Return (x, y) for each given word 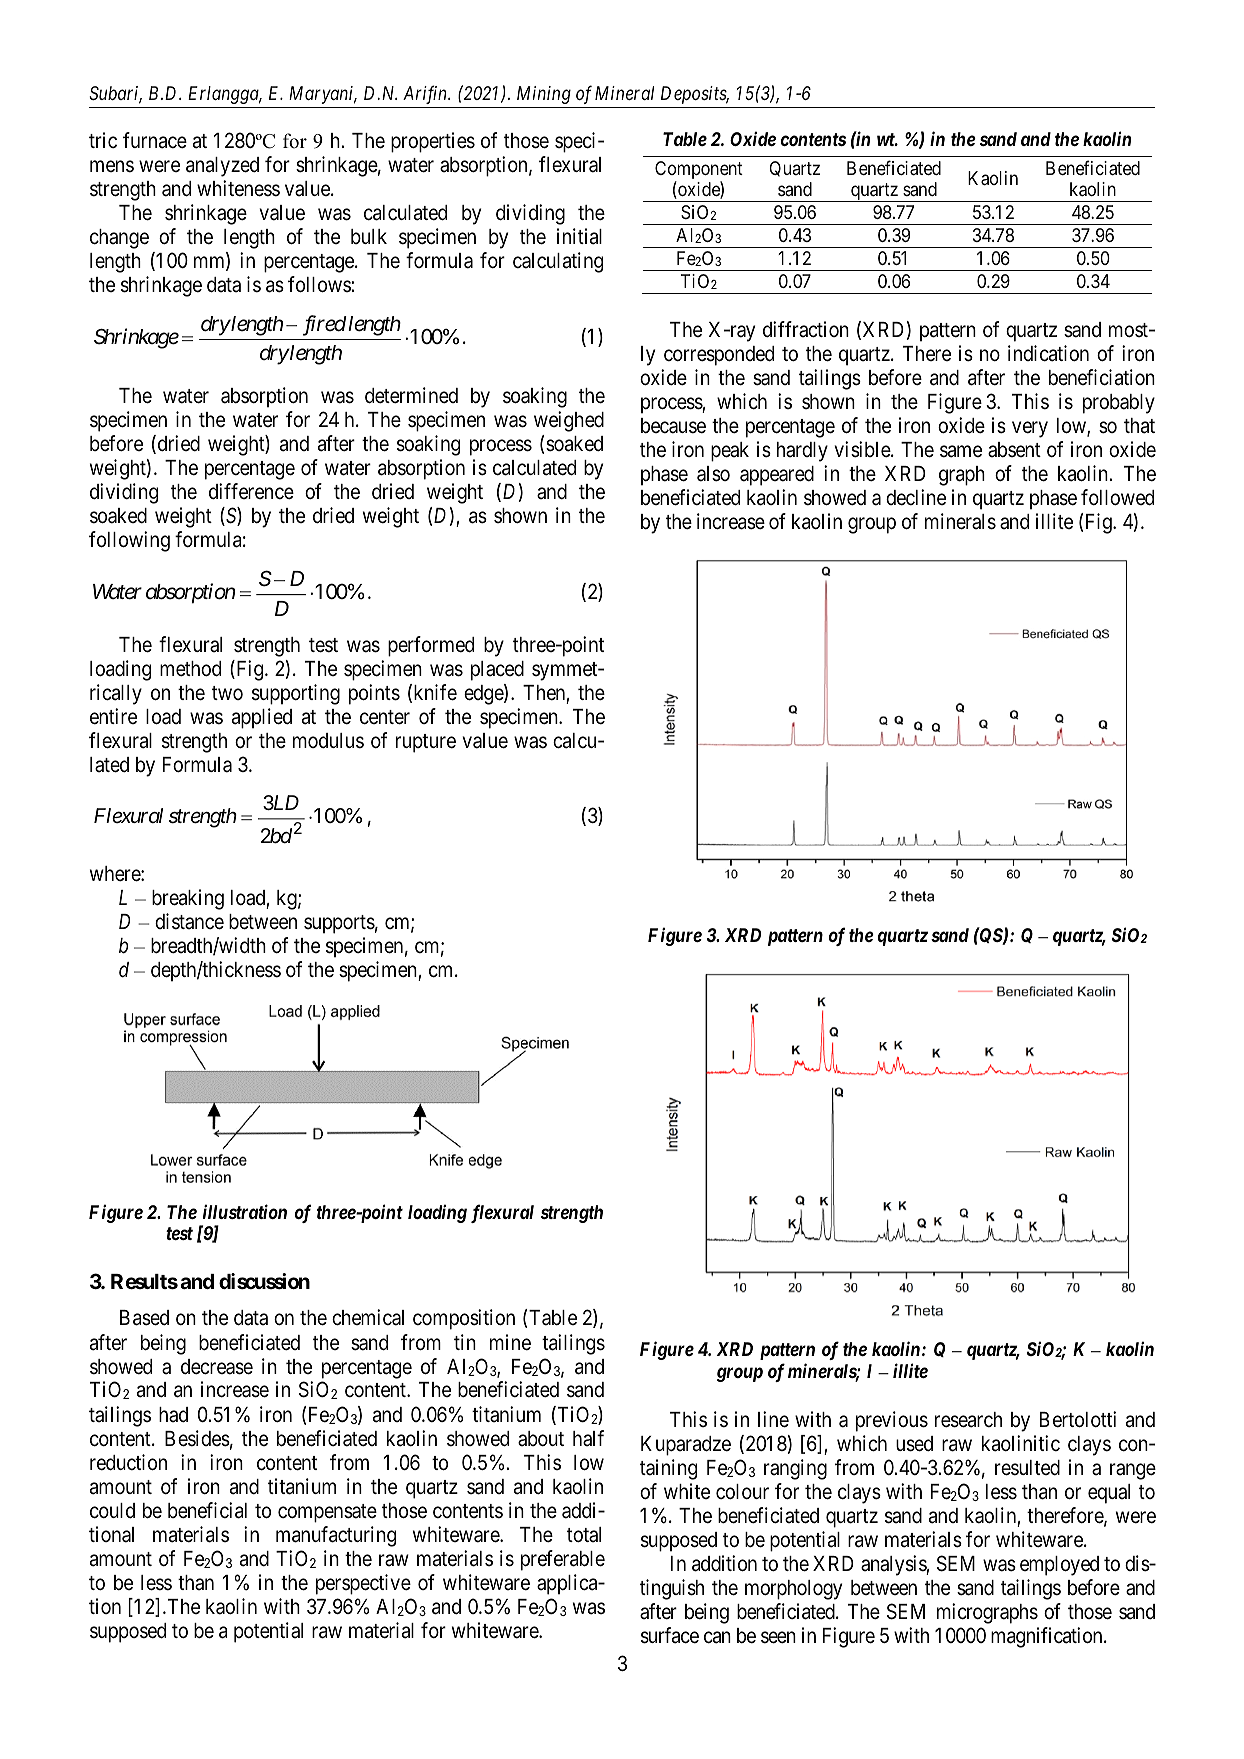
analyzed (222, 167)
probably (1119, 404)
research (968, 1420)
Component (699, 171)
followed (1117, 497)
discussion (264, 1281)
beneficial (207, 1510)
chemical (368, 1317)
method (190, 669)
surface (670, 1635)
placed (497, 671)
